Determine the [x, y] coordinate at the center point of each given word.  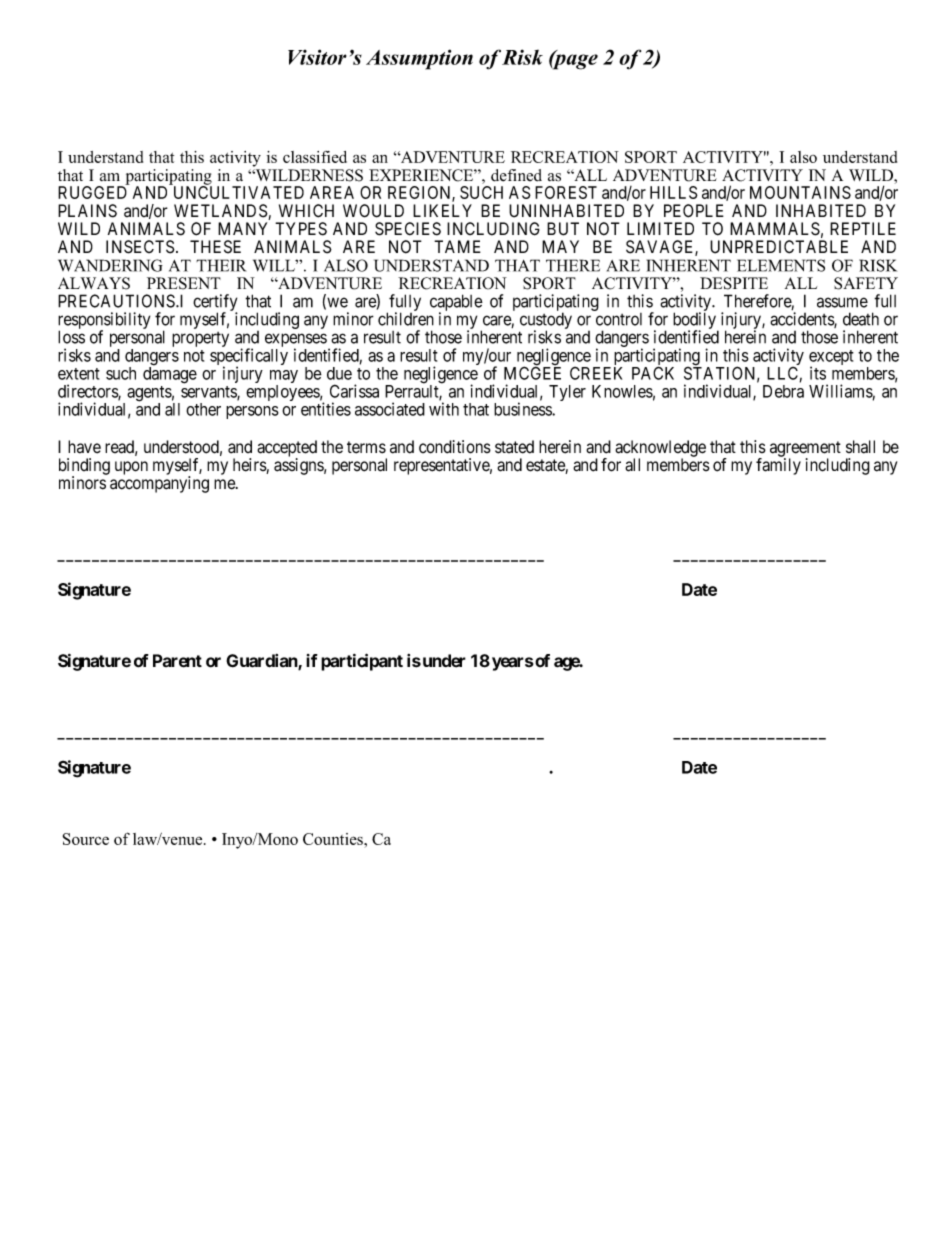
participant [362, 662]
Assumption [419, 59]
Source [86, 839]
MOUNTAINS [800, 192]
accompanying [159, 484]
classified [315, 157]
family [778, 466]
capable [456, 304]
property [200, 339]
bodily [695, 322]
